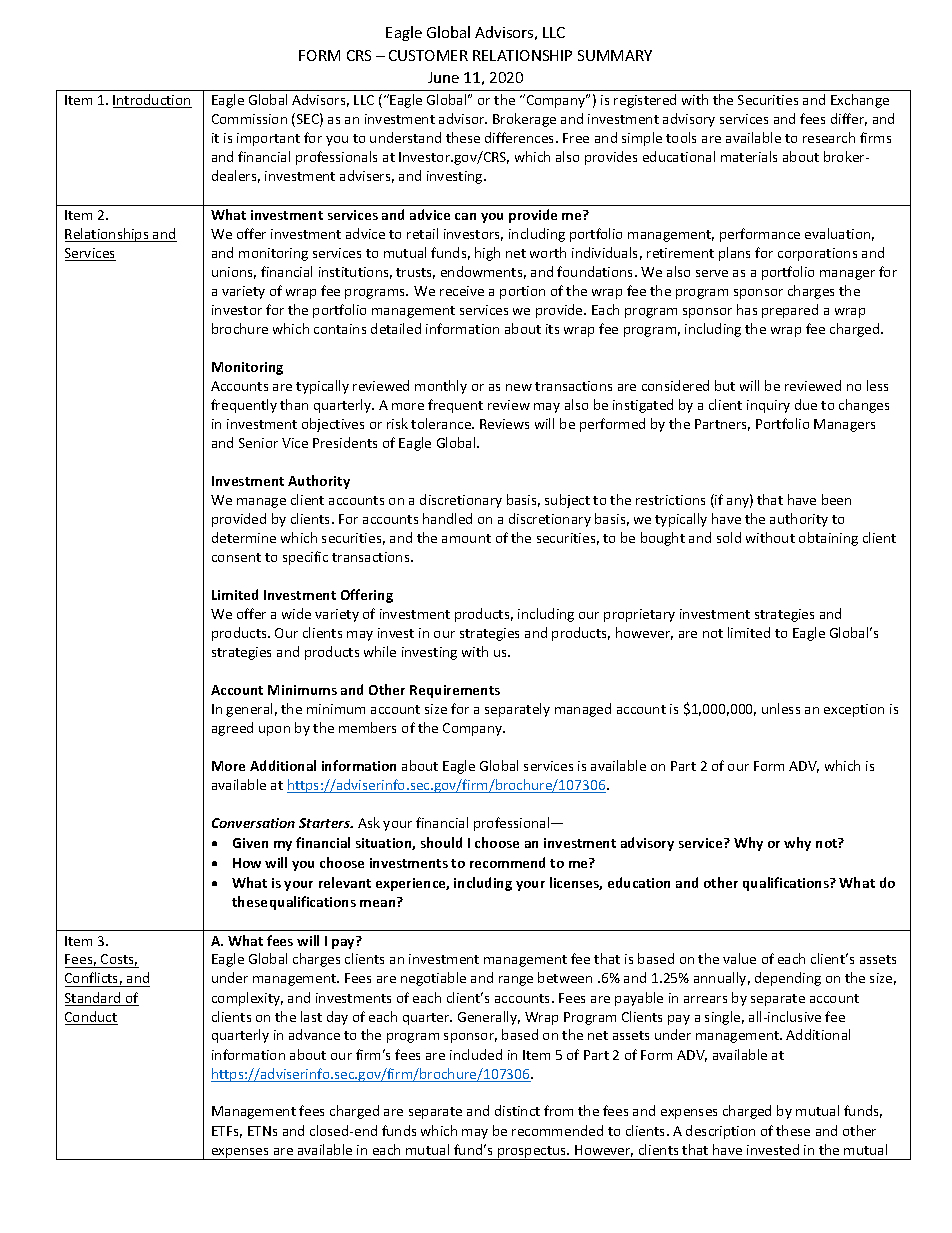 The width and height of the screenshot is (952, 1233). I want to click on distinct, so click(517, 1110).
